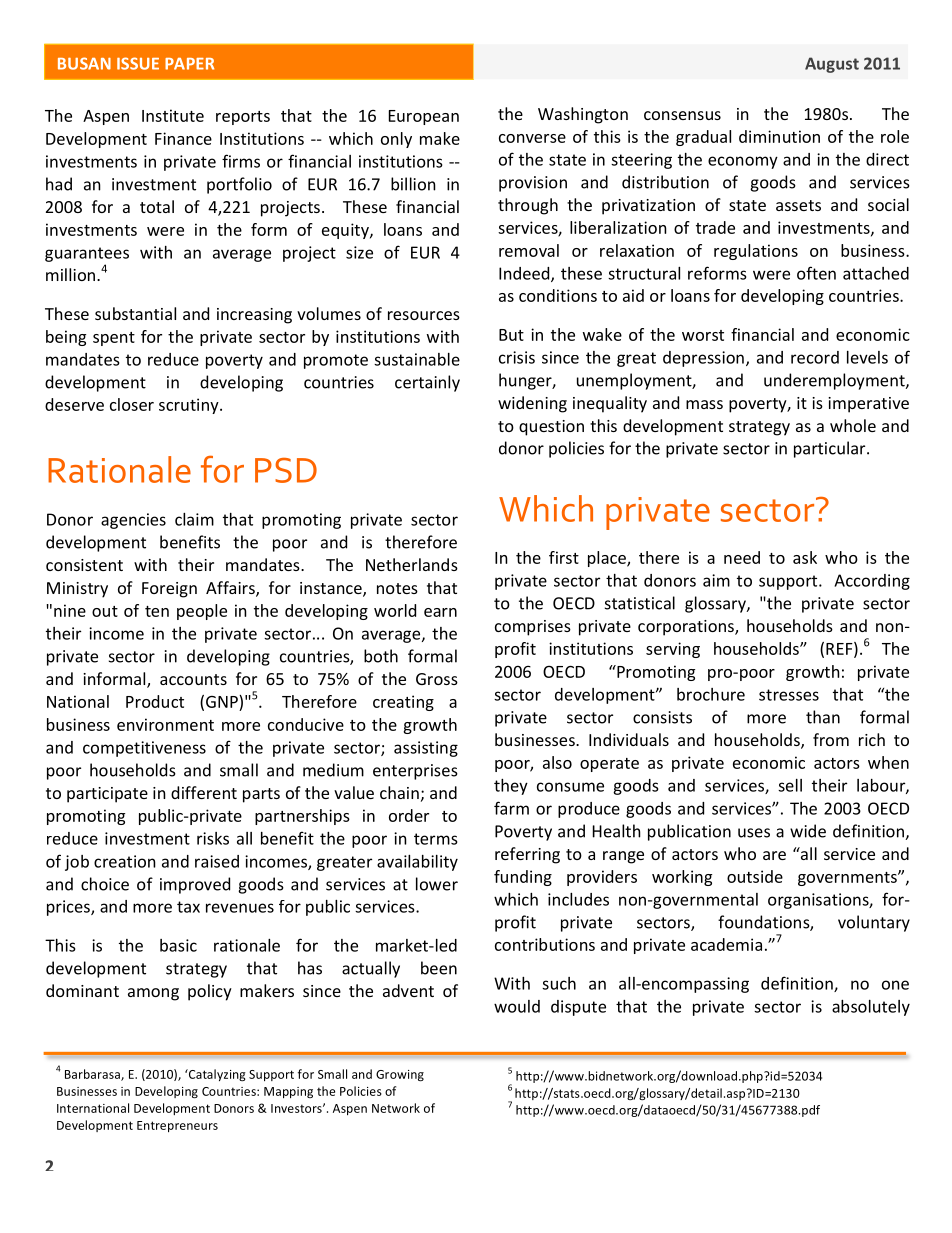  What do you see at coordinates (424, 117) in the document?
I see `European` at bounding box center [424, 117].
